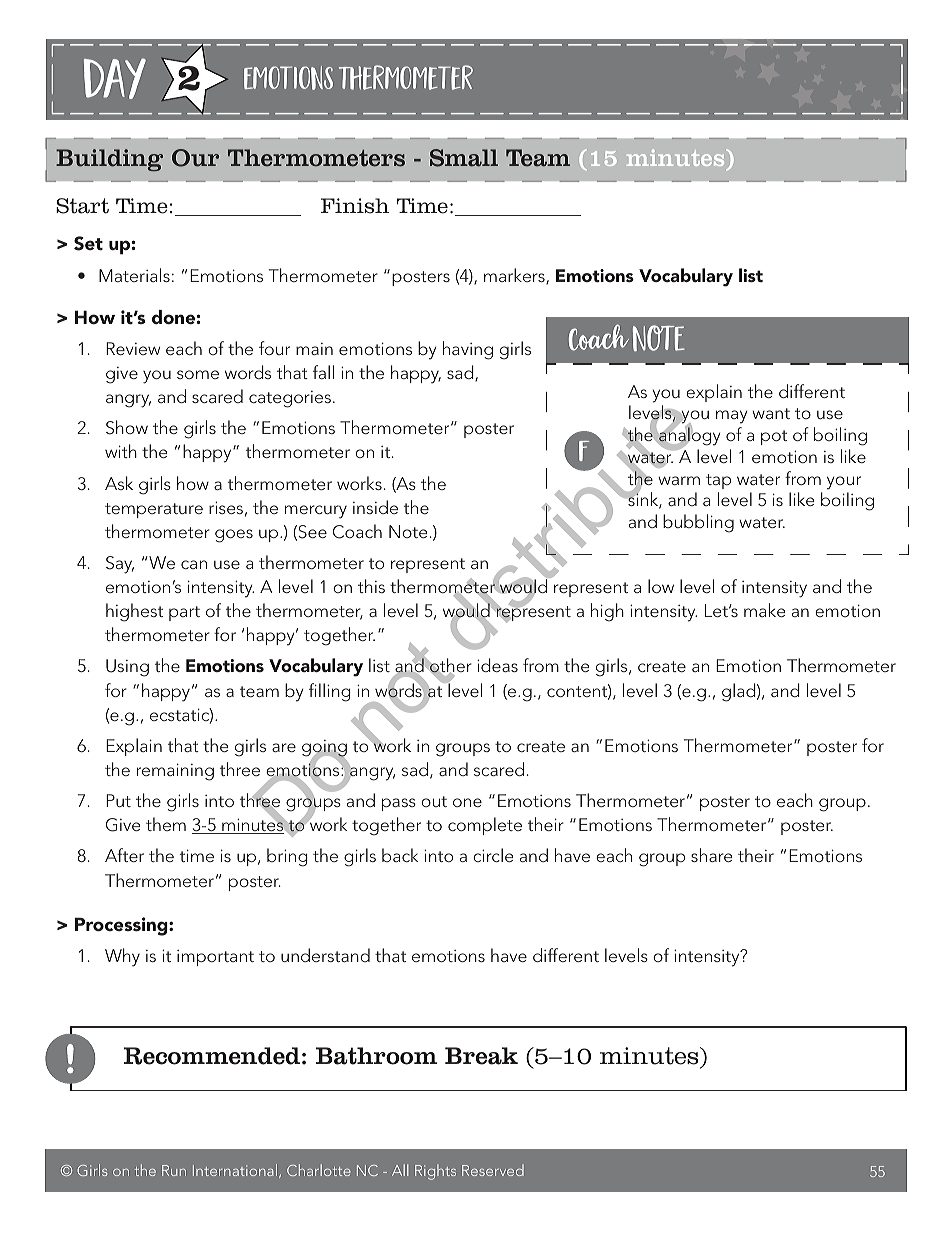 The width and height of the screenshot is (952, 1233). I want to click on Building, so click(109, 160).
